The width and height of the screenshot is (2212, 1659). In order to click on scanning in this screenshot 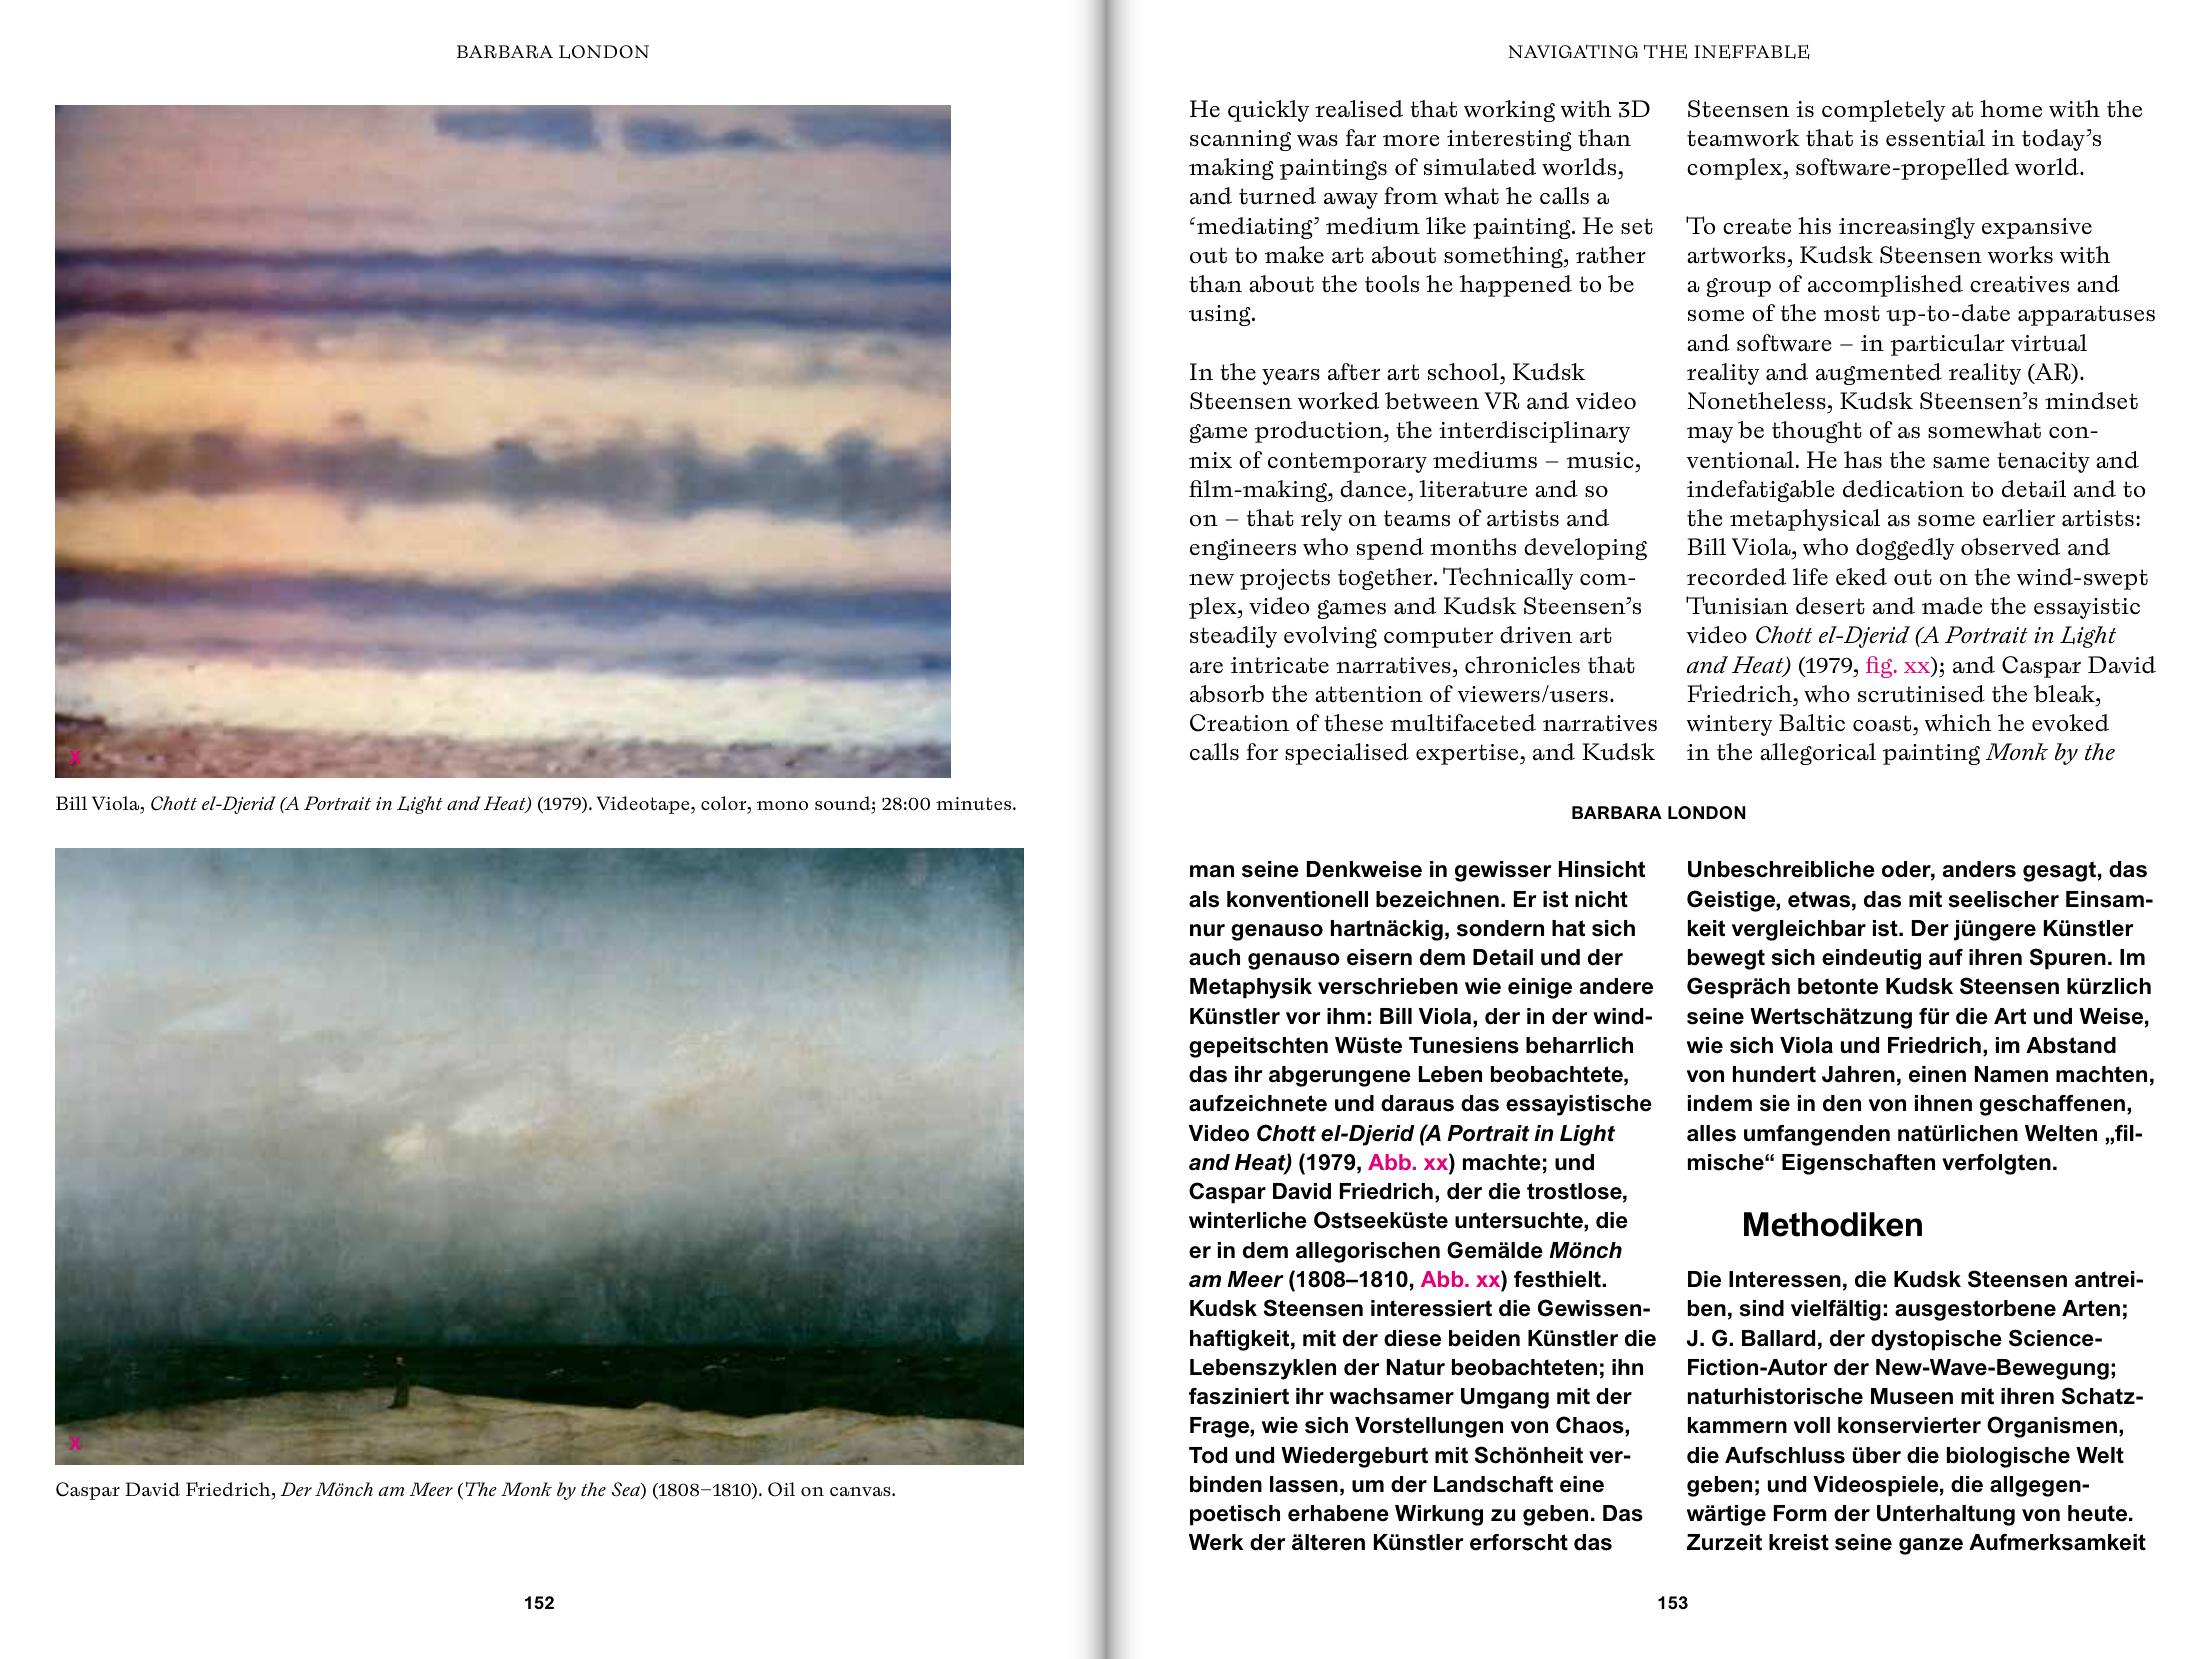, I will do `click(1240, 140)`.
